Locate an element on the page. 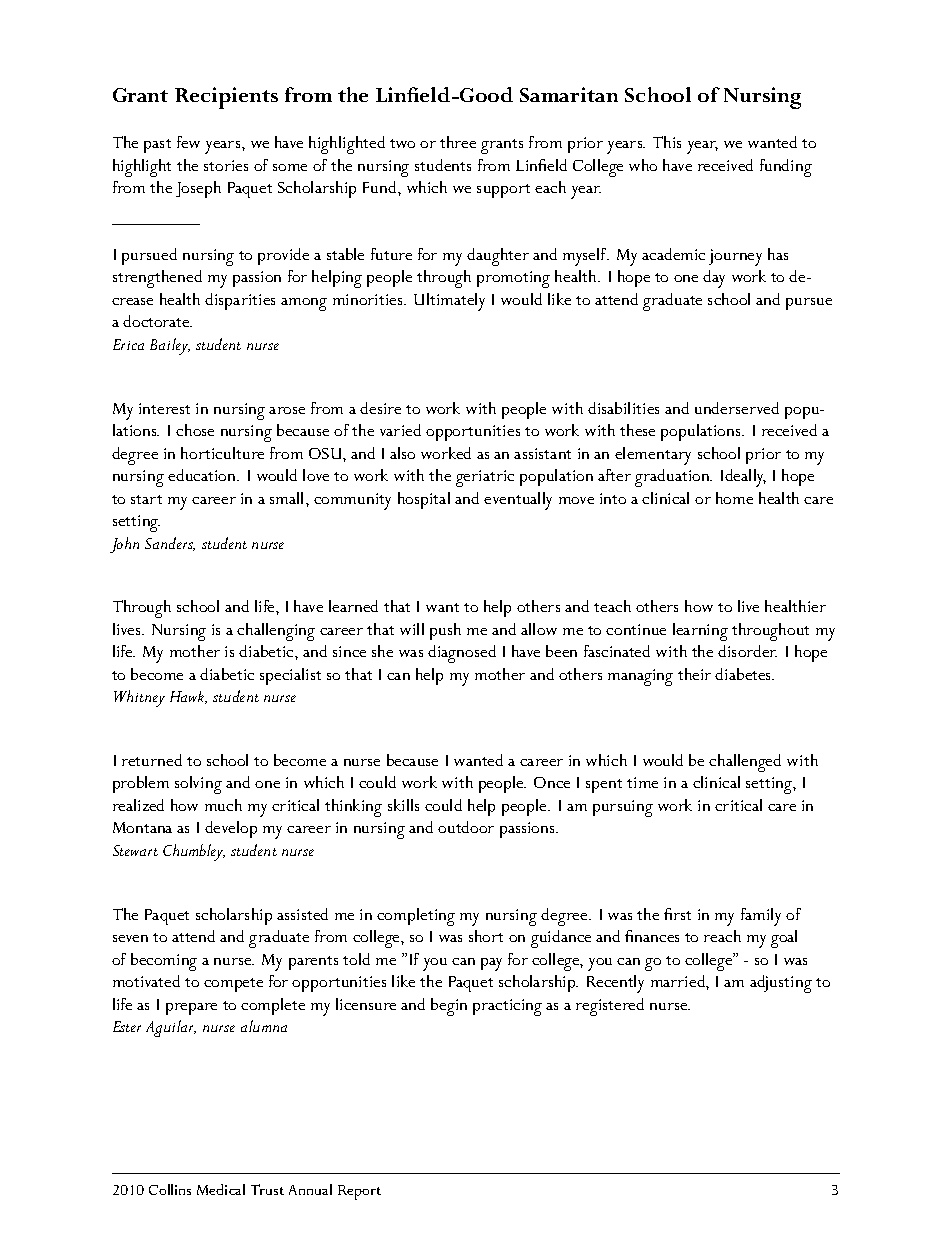  underserved is located at coordinates (737, 408).
